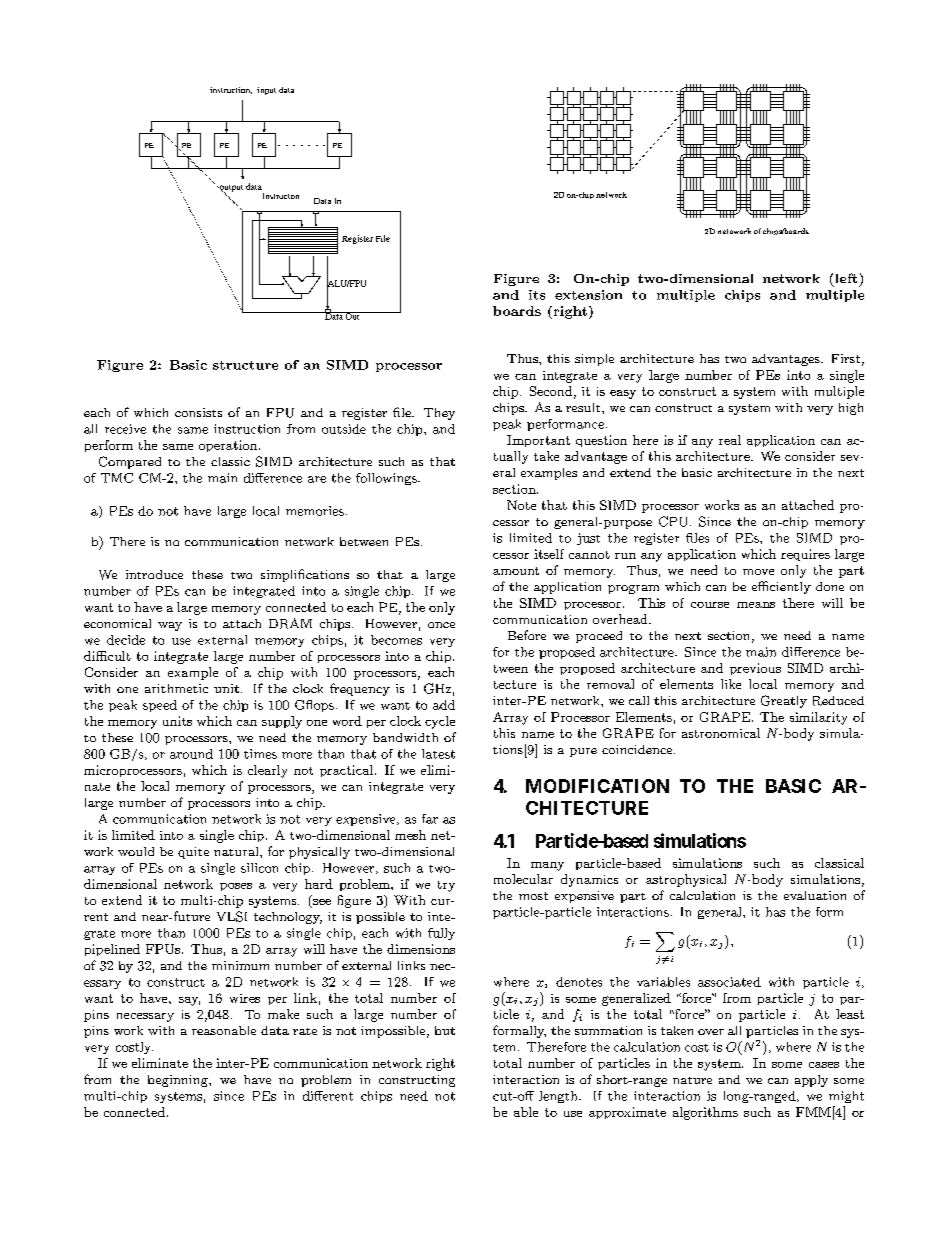 The width and height of the screenshot is (952, 1233). I want to click on input, so click(266, 91).
